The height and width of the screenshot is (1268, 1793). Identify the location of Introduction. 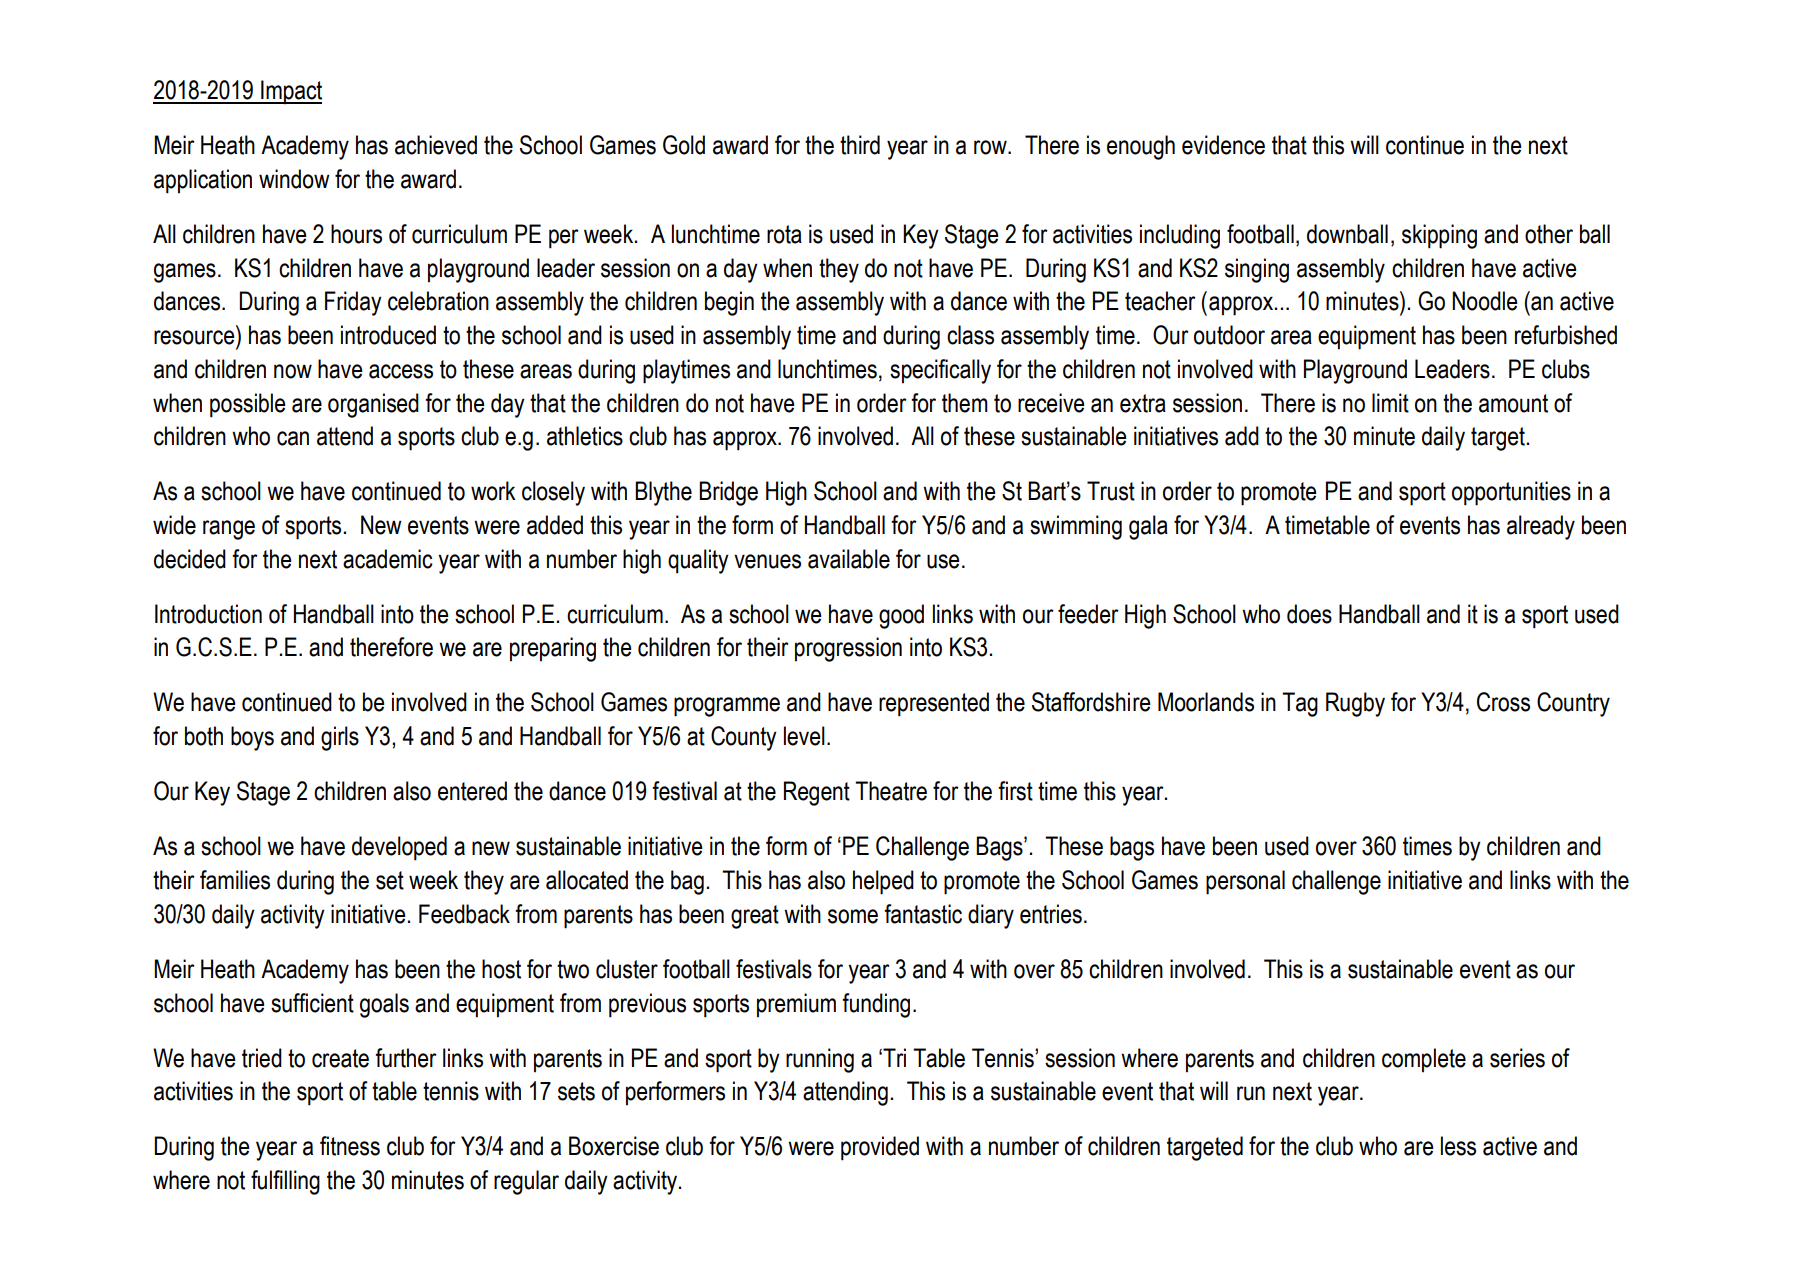
(208, 614).
